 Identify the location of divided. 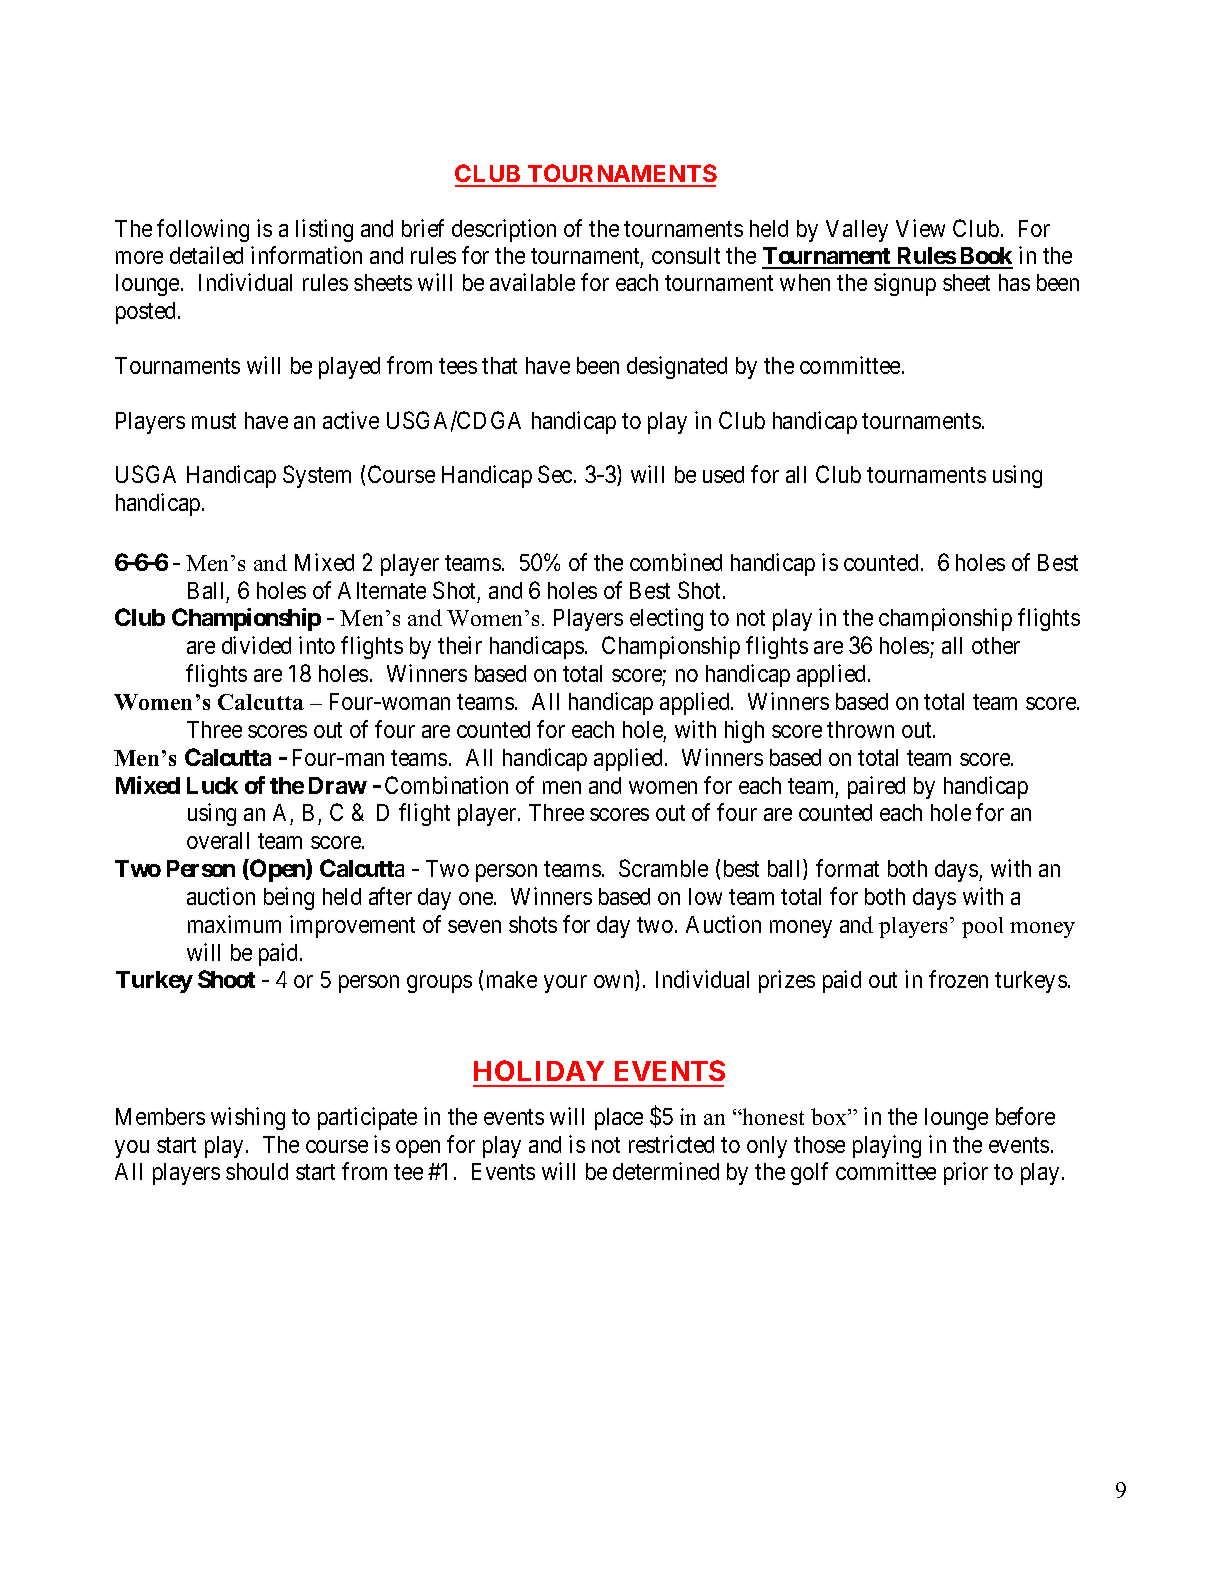
(256, 645).
